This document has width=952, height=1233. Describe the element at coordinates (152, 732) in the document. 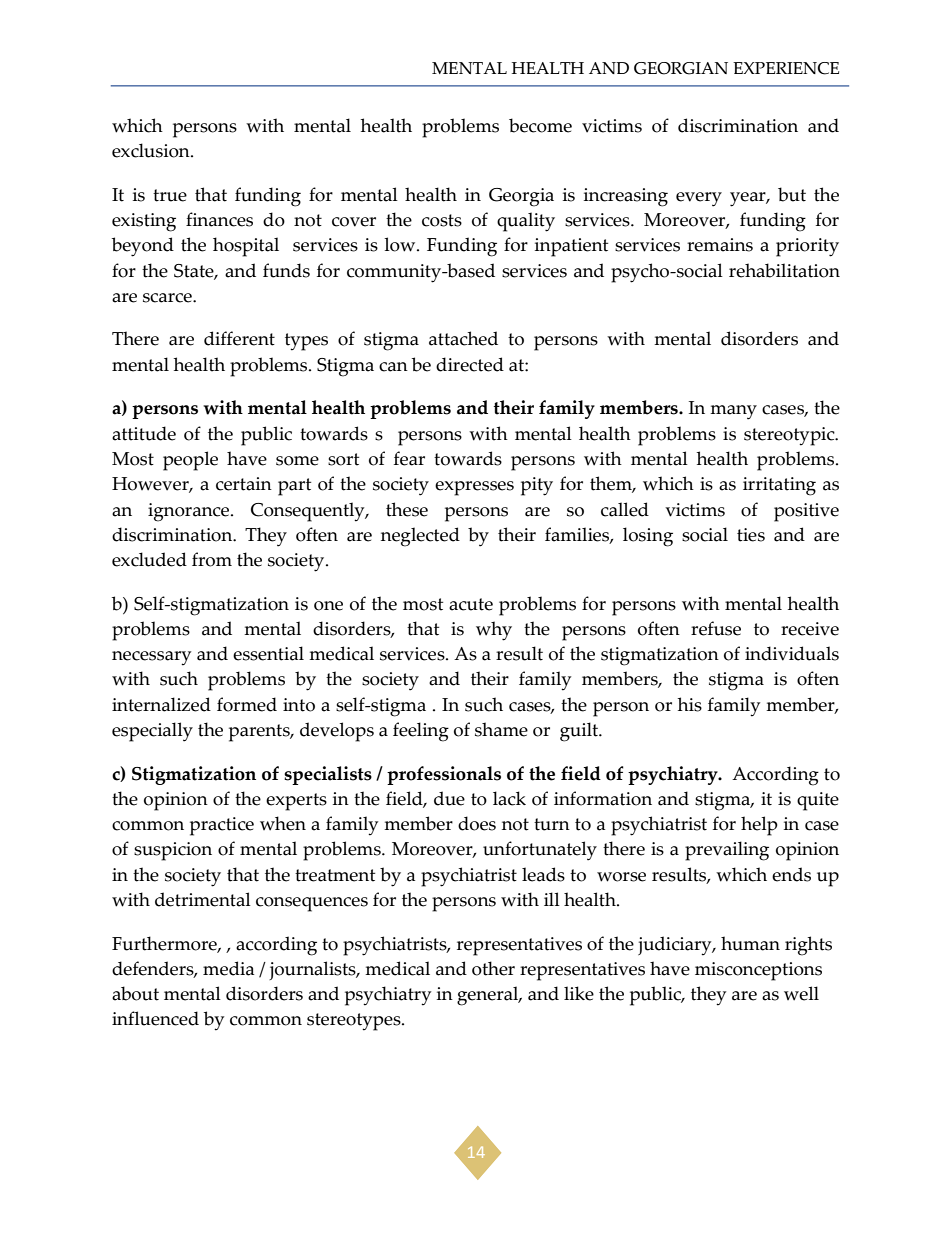

I see `especially` at that location.
